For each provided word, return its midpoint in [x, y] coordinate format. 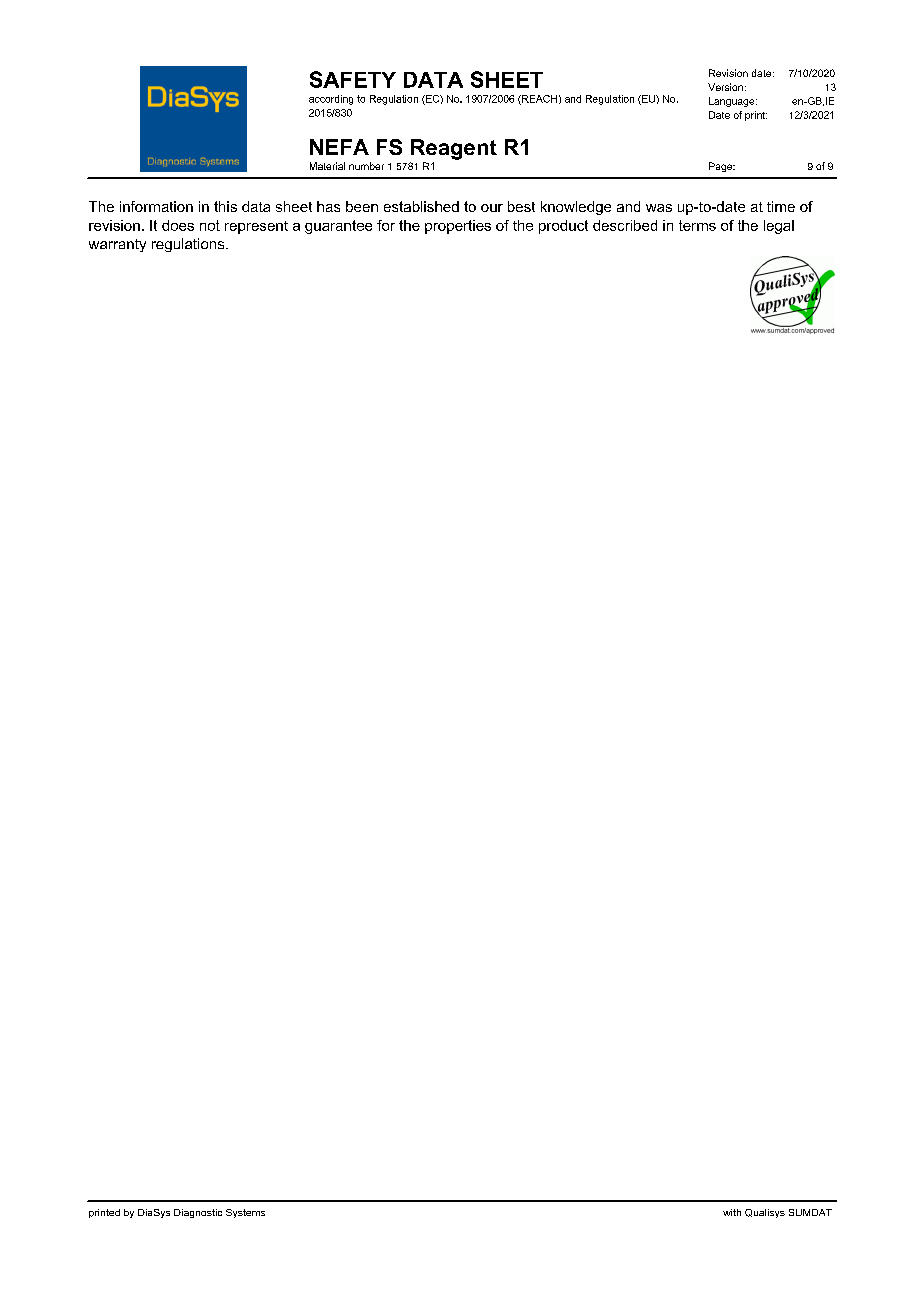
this [225, 206]
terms [697, 225]
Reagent [454, 149]
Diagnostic [198, 1213]
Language [733, 102]
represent [256, 227]
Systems [245, 1213]
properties [458, 227]
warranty [117, 245]
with [732, 1212]
